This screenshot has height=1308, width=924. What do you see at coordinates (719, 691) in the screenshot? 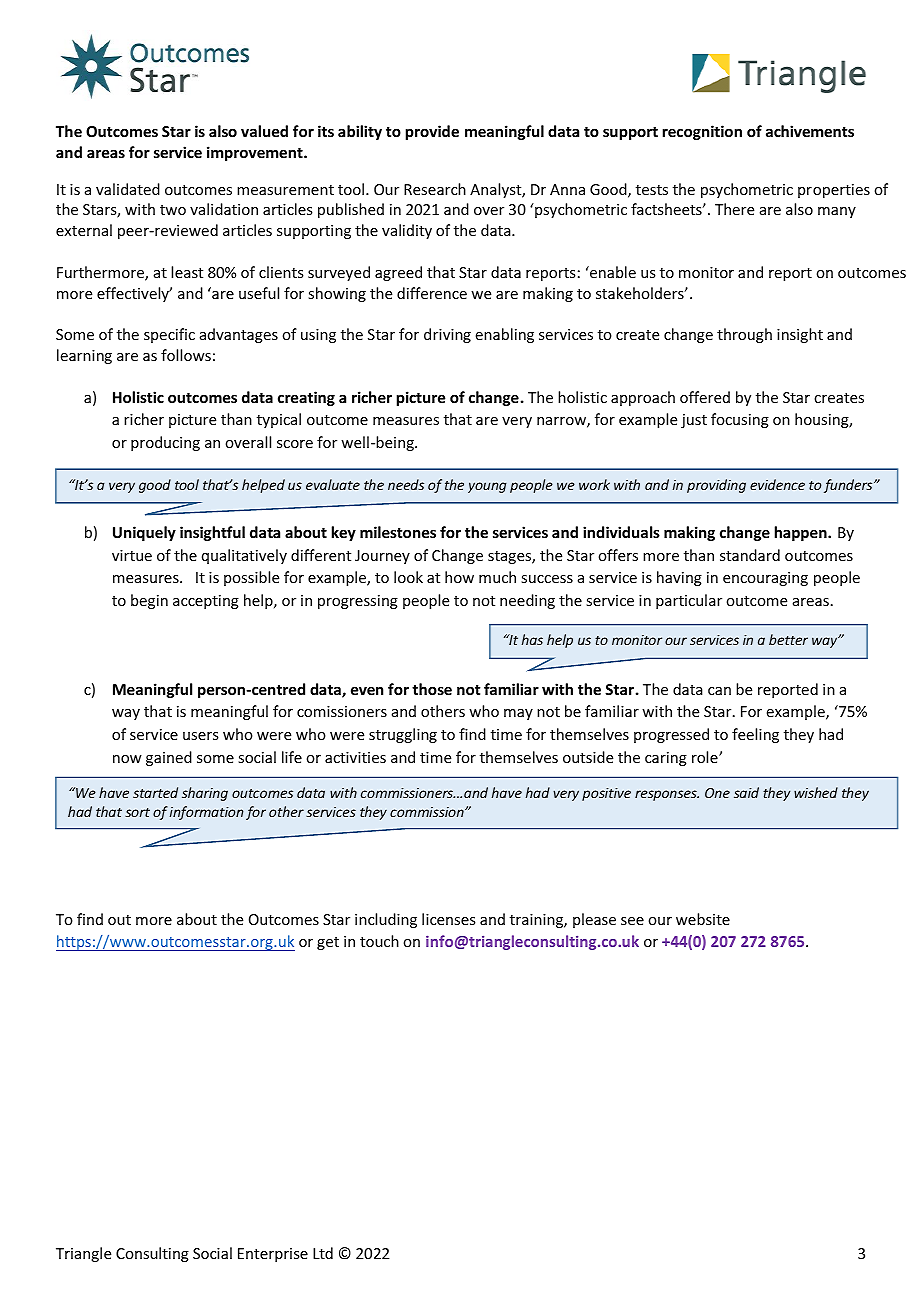
I see `can` at bounding box center [719, 691].
